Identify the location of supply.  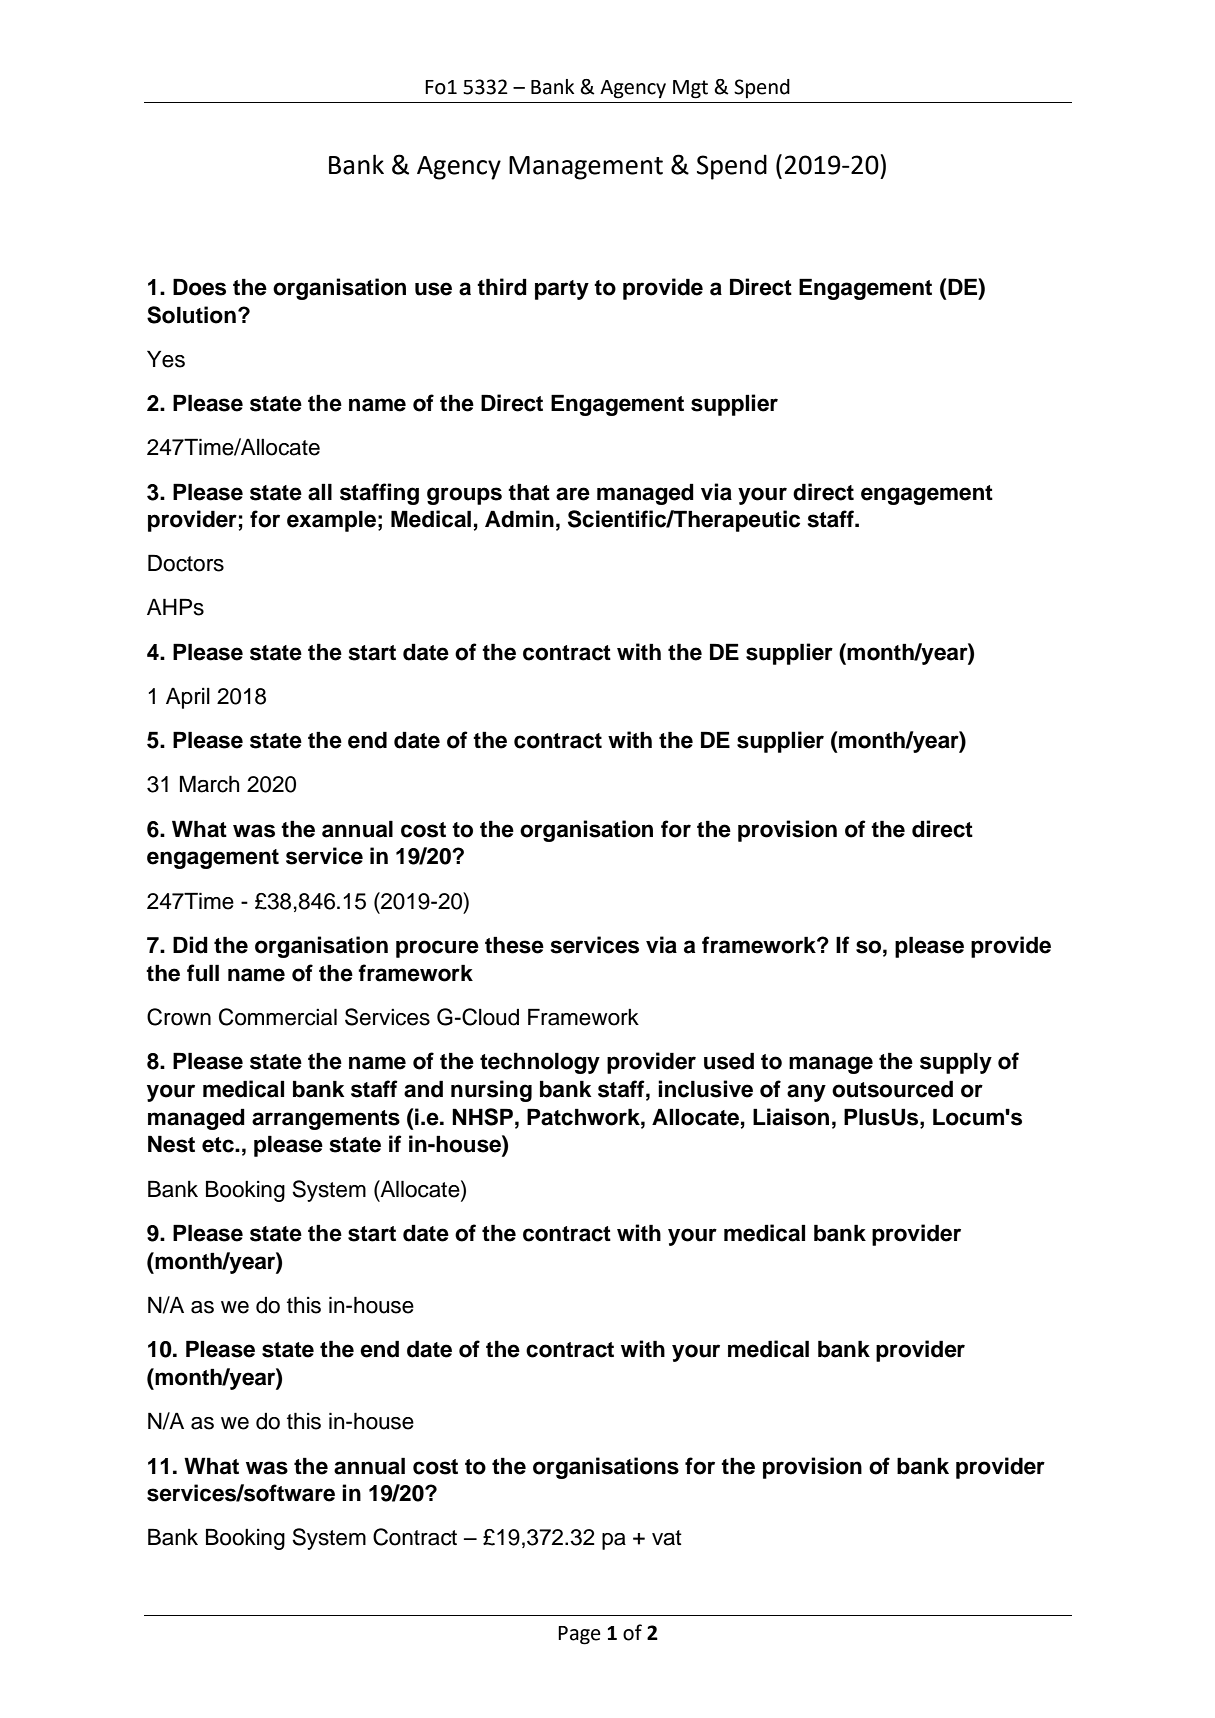
(956, 1063).
